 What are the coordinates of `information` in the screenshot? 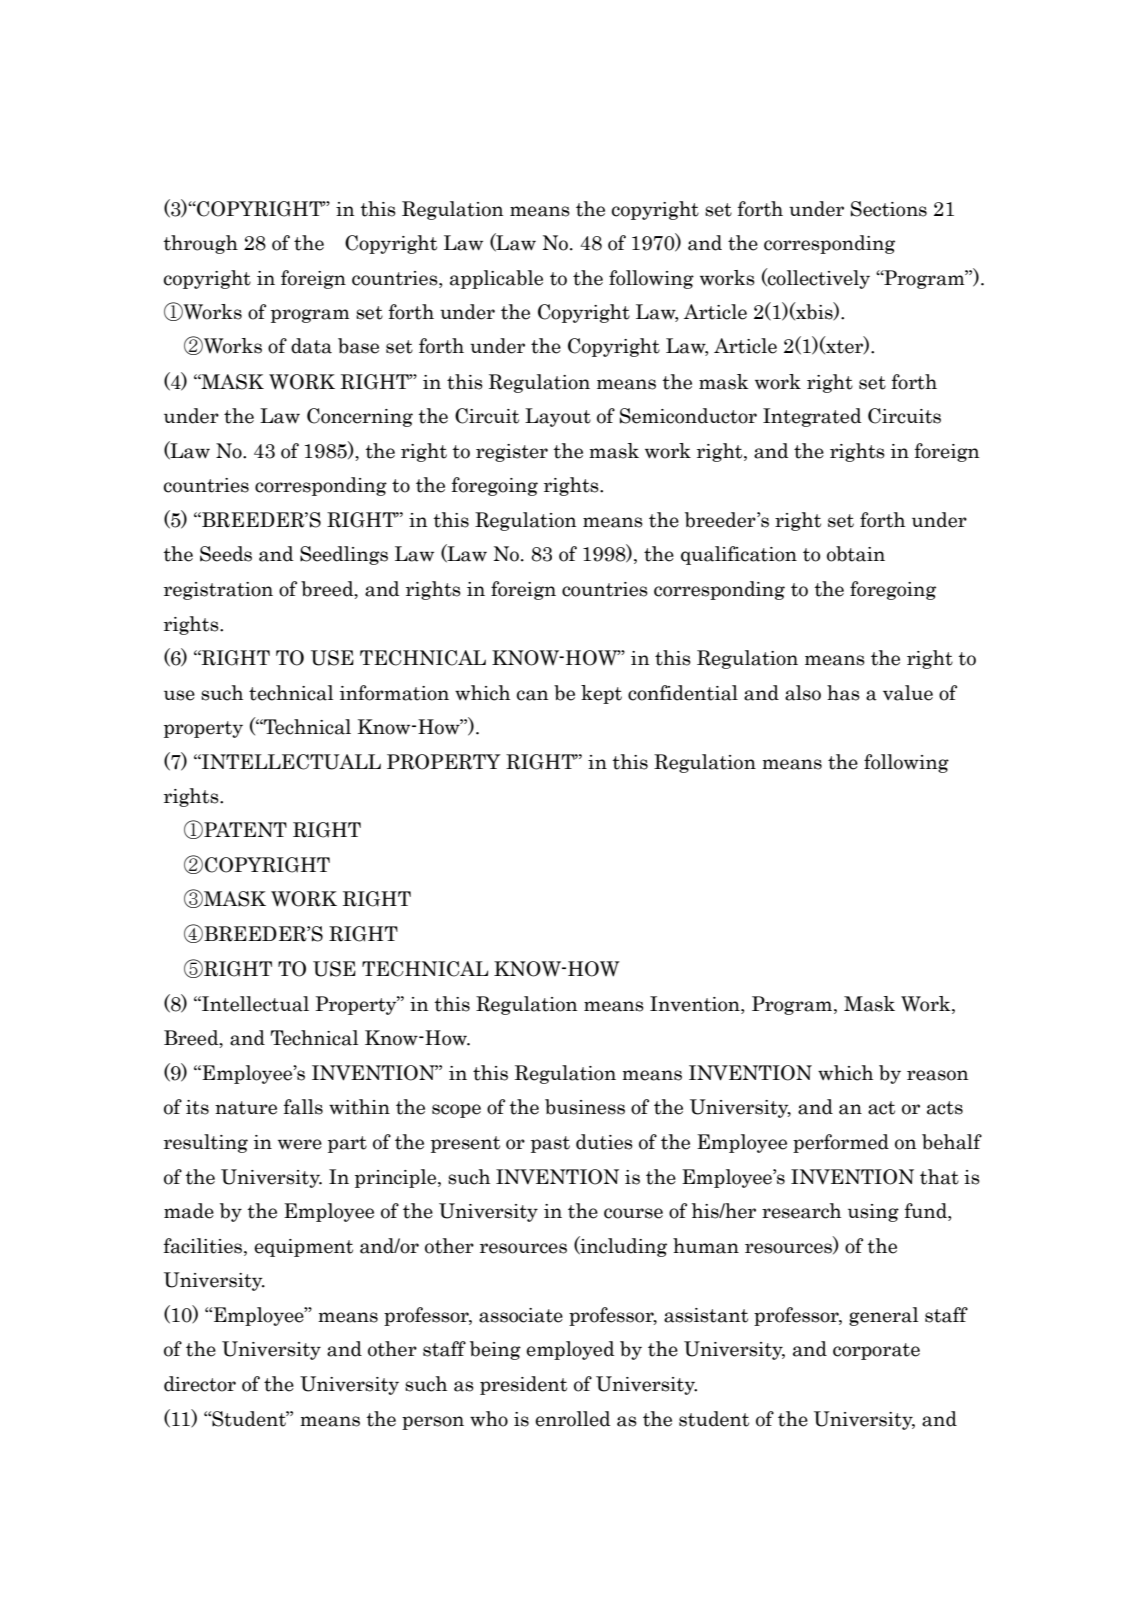 It's located at (394, 693).
